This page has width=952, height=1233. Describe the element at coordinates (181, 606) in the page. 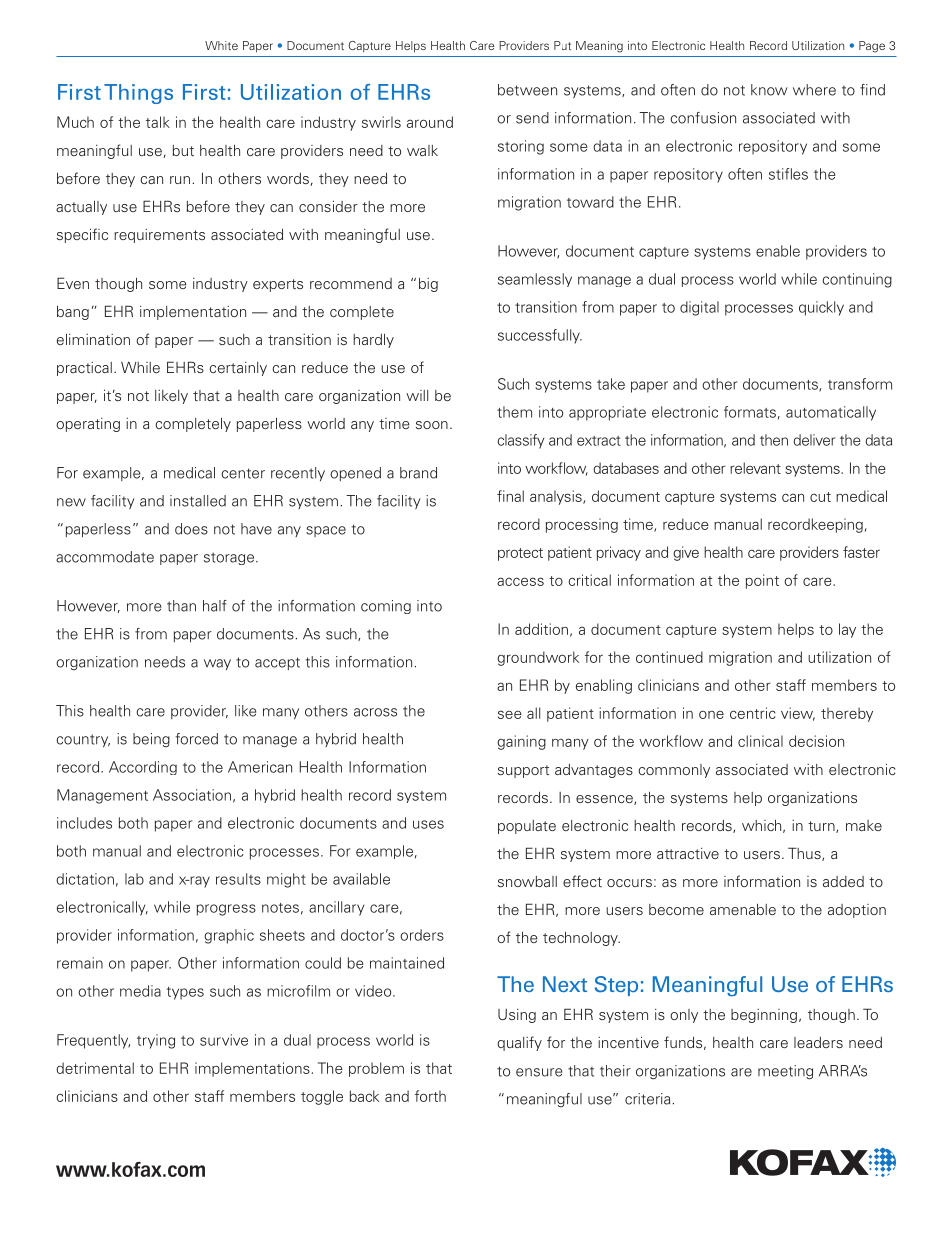

I see `than` at that location.
